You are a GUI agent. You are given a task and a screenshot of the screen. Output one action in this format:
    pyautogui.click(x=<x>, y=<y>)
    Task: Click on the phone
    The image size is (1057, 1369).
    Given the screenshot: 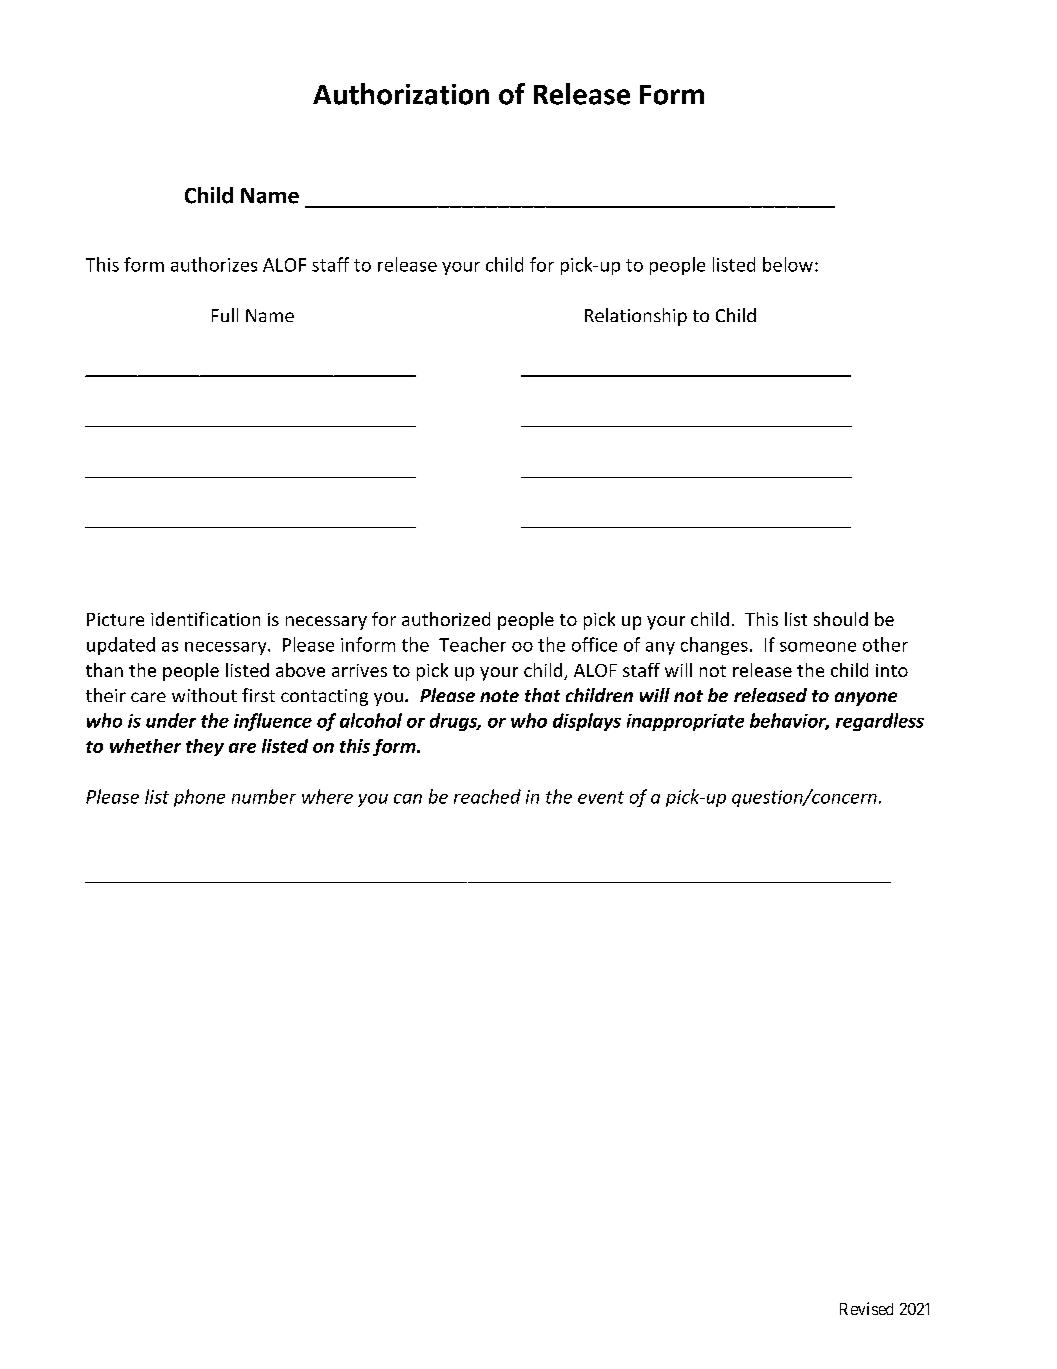 What is the action you would take?
    pyautogui.click(x=199, y=798)
